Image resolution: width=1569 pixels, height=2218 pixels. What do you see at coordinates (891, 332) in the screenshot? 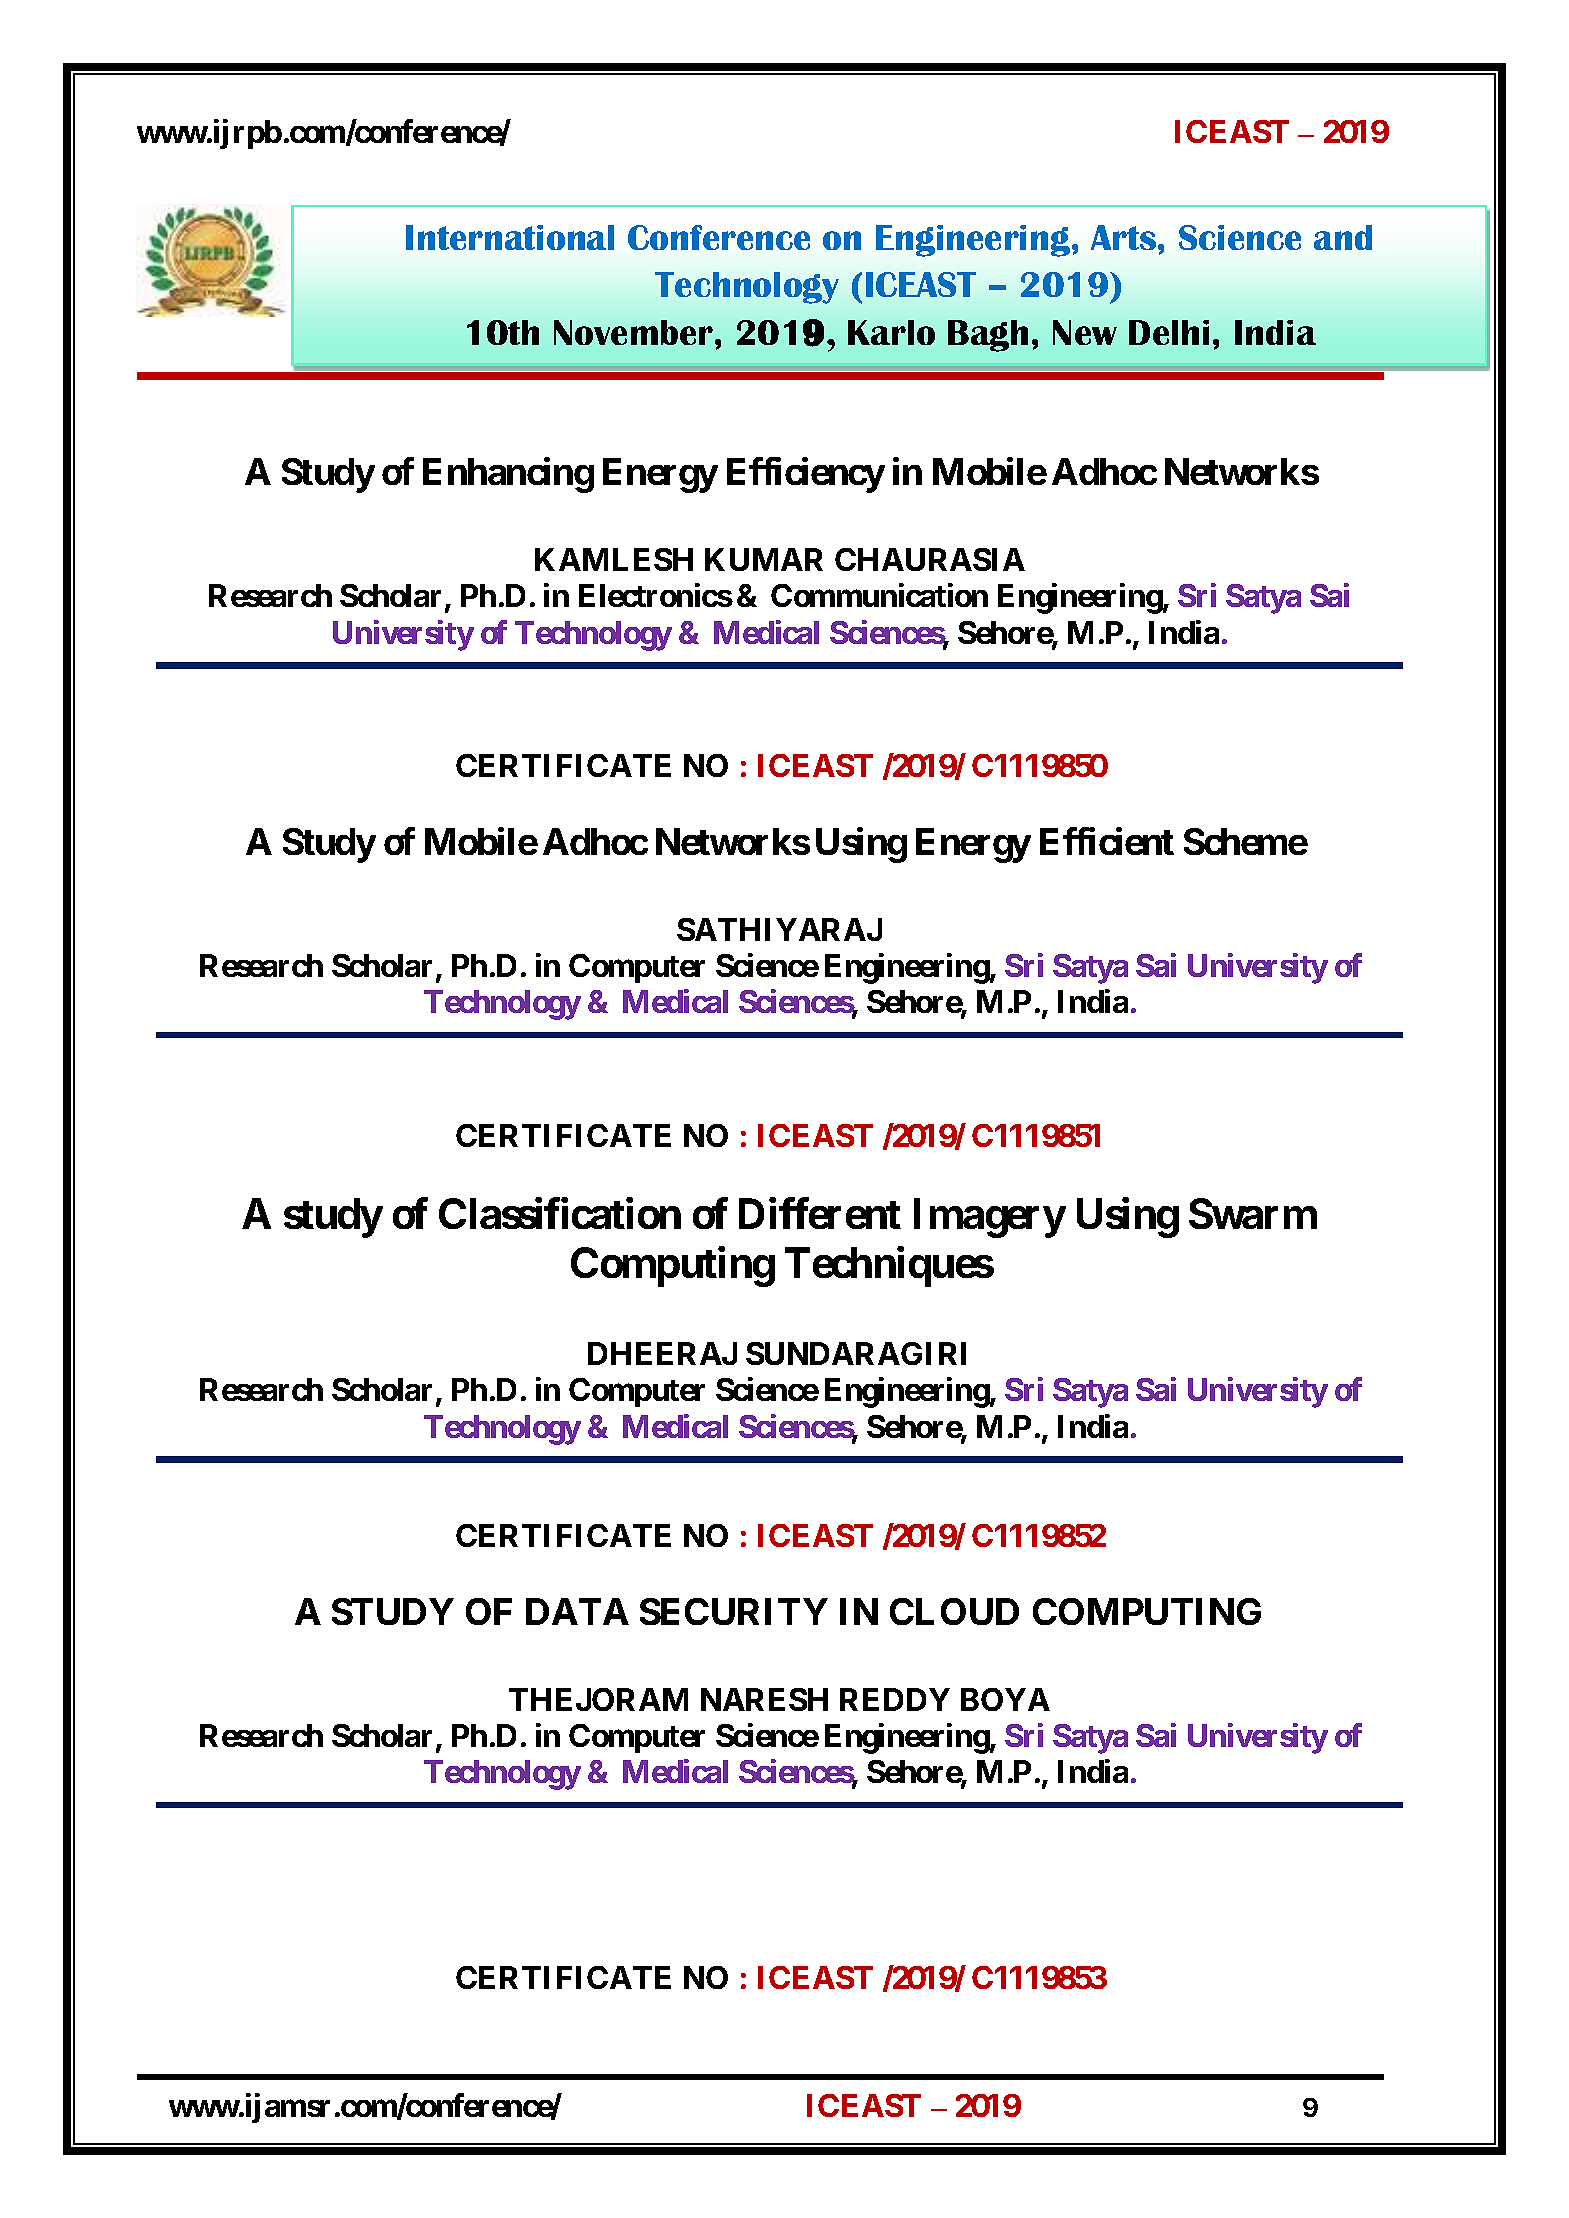
I see `Karlo` at bounding box center [891, 332].
